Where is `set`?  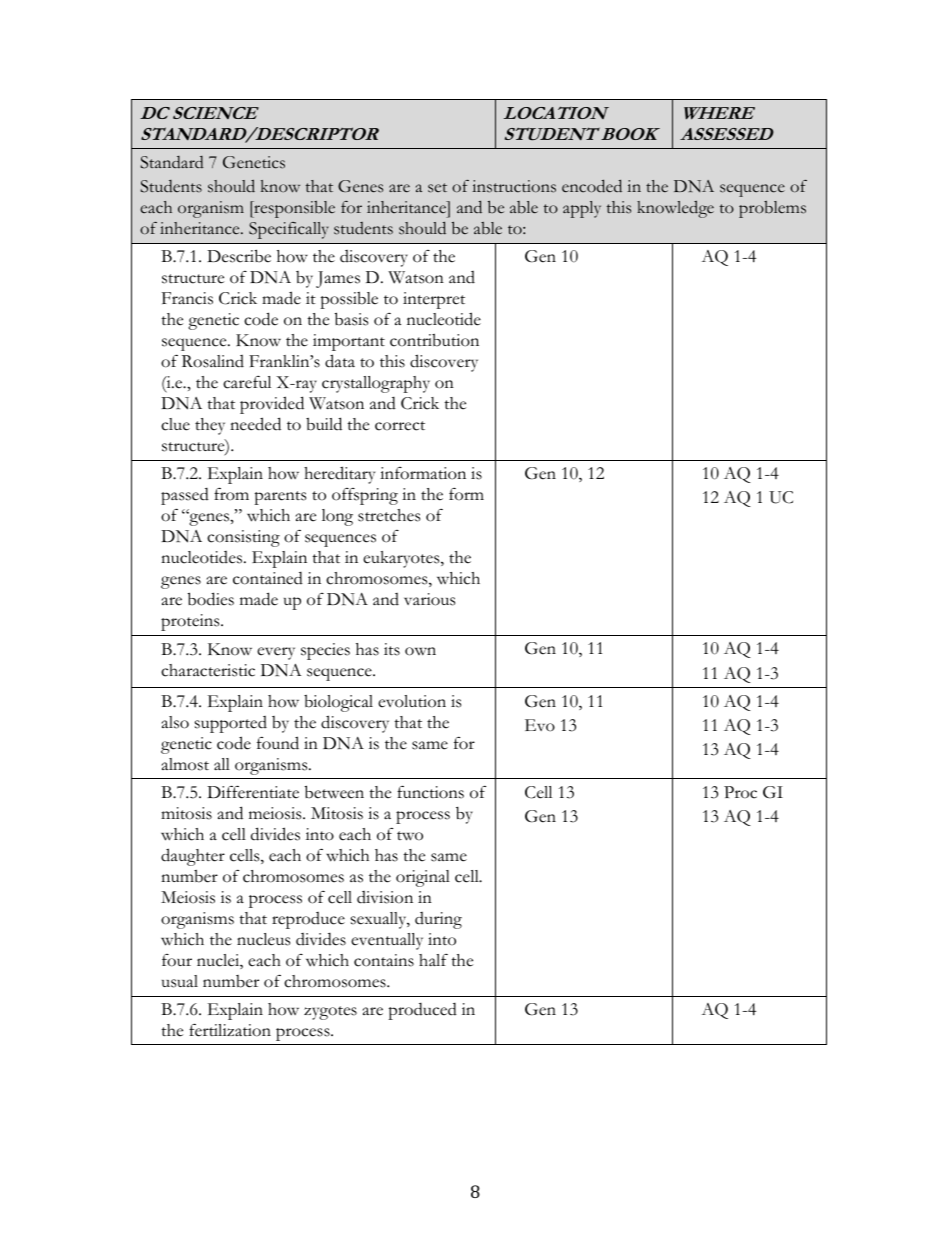
set is located at coordinates (437, 188).
